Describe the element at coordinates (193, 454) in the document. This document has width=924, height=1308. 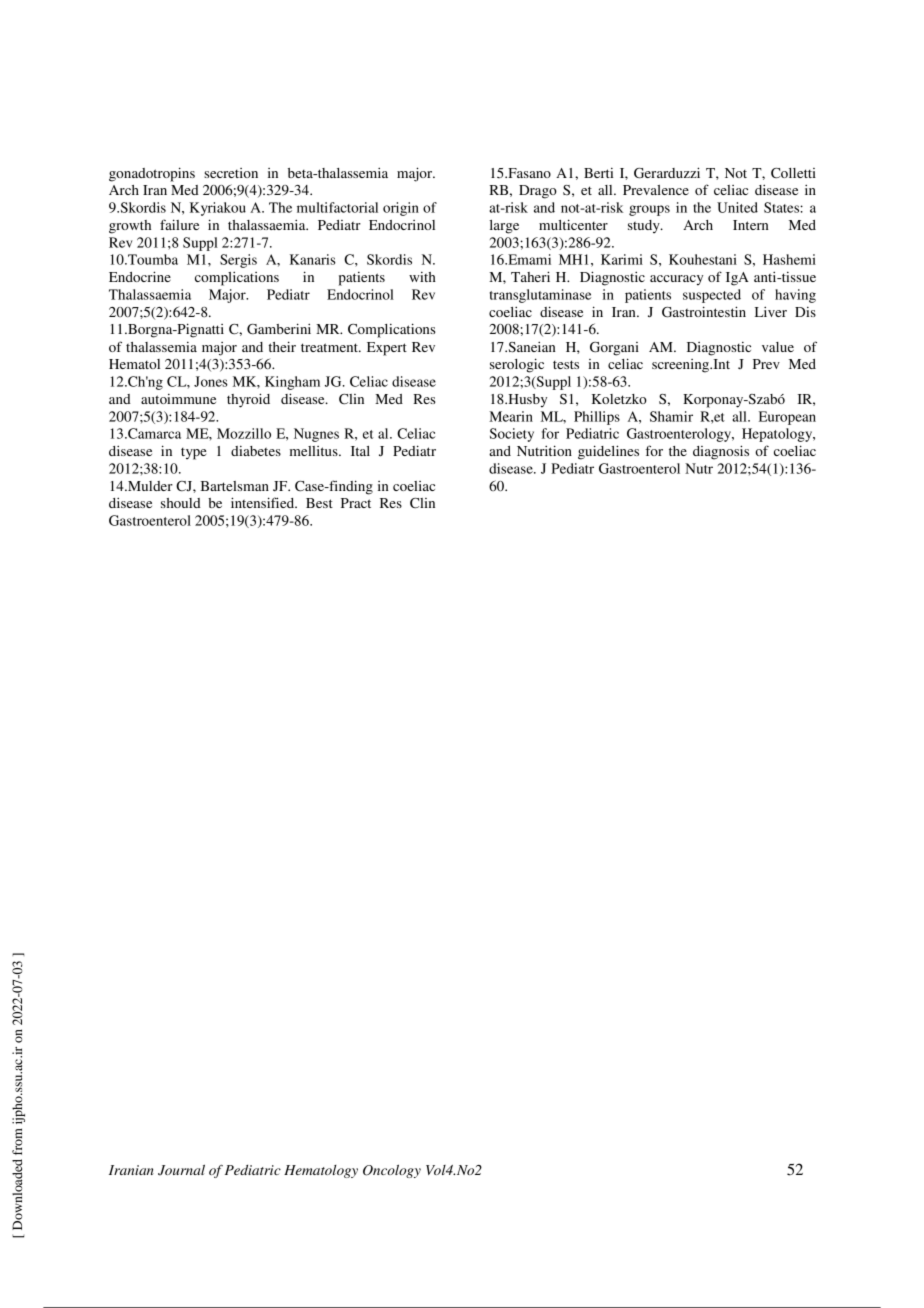
I see `type` at that location.
